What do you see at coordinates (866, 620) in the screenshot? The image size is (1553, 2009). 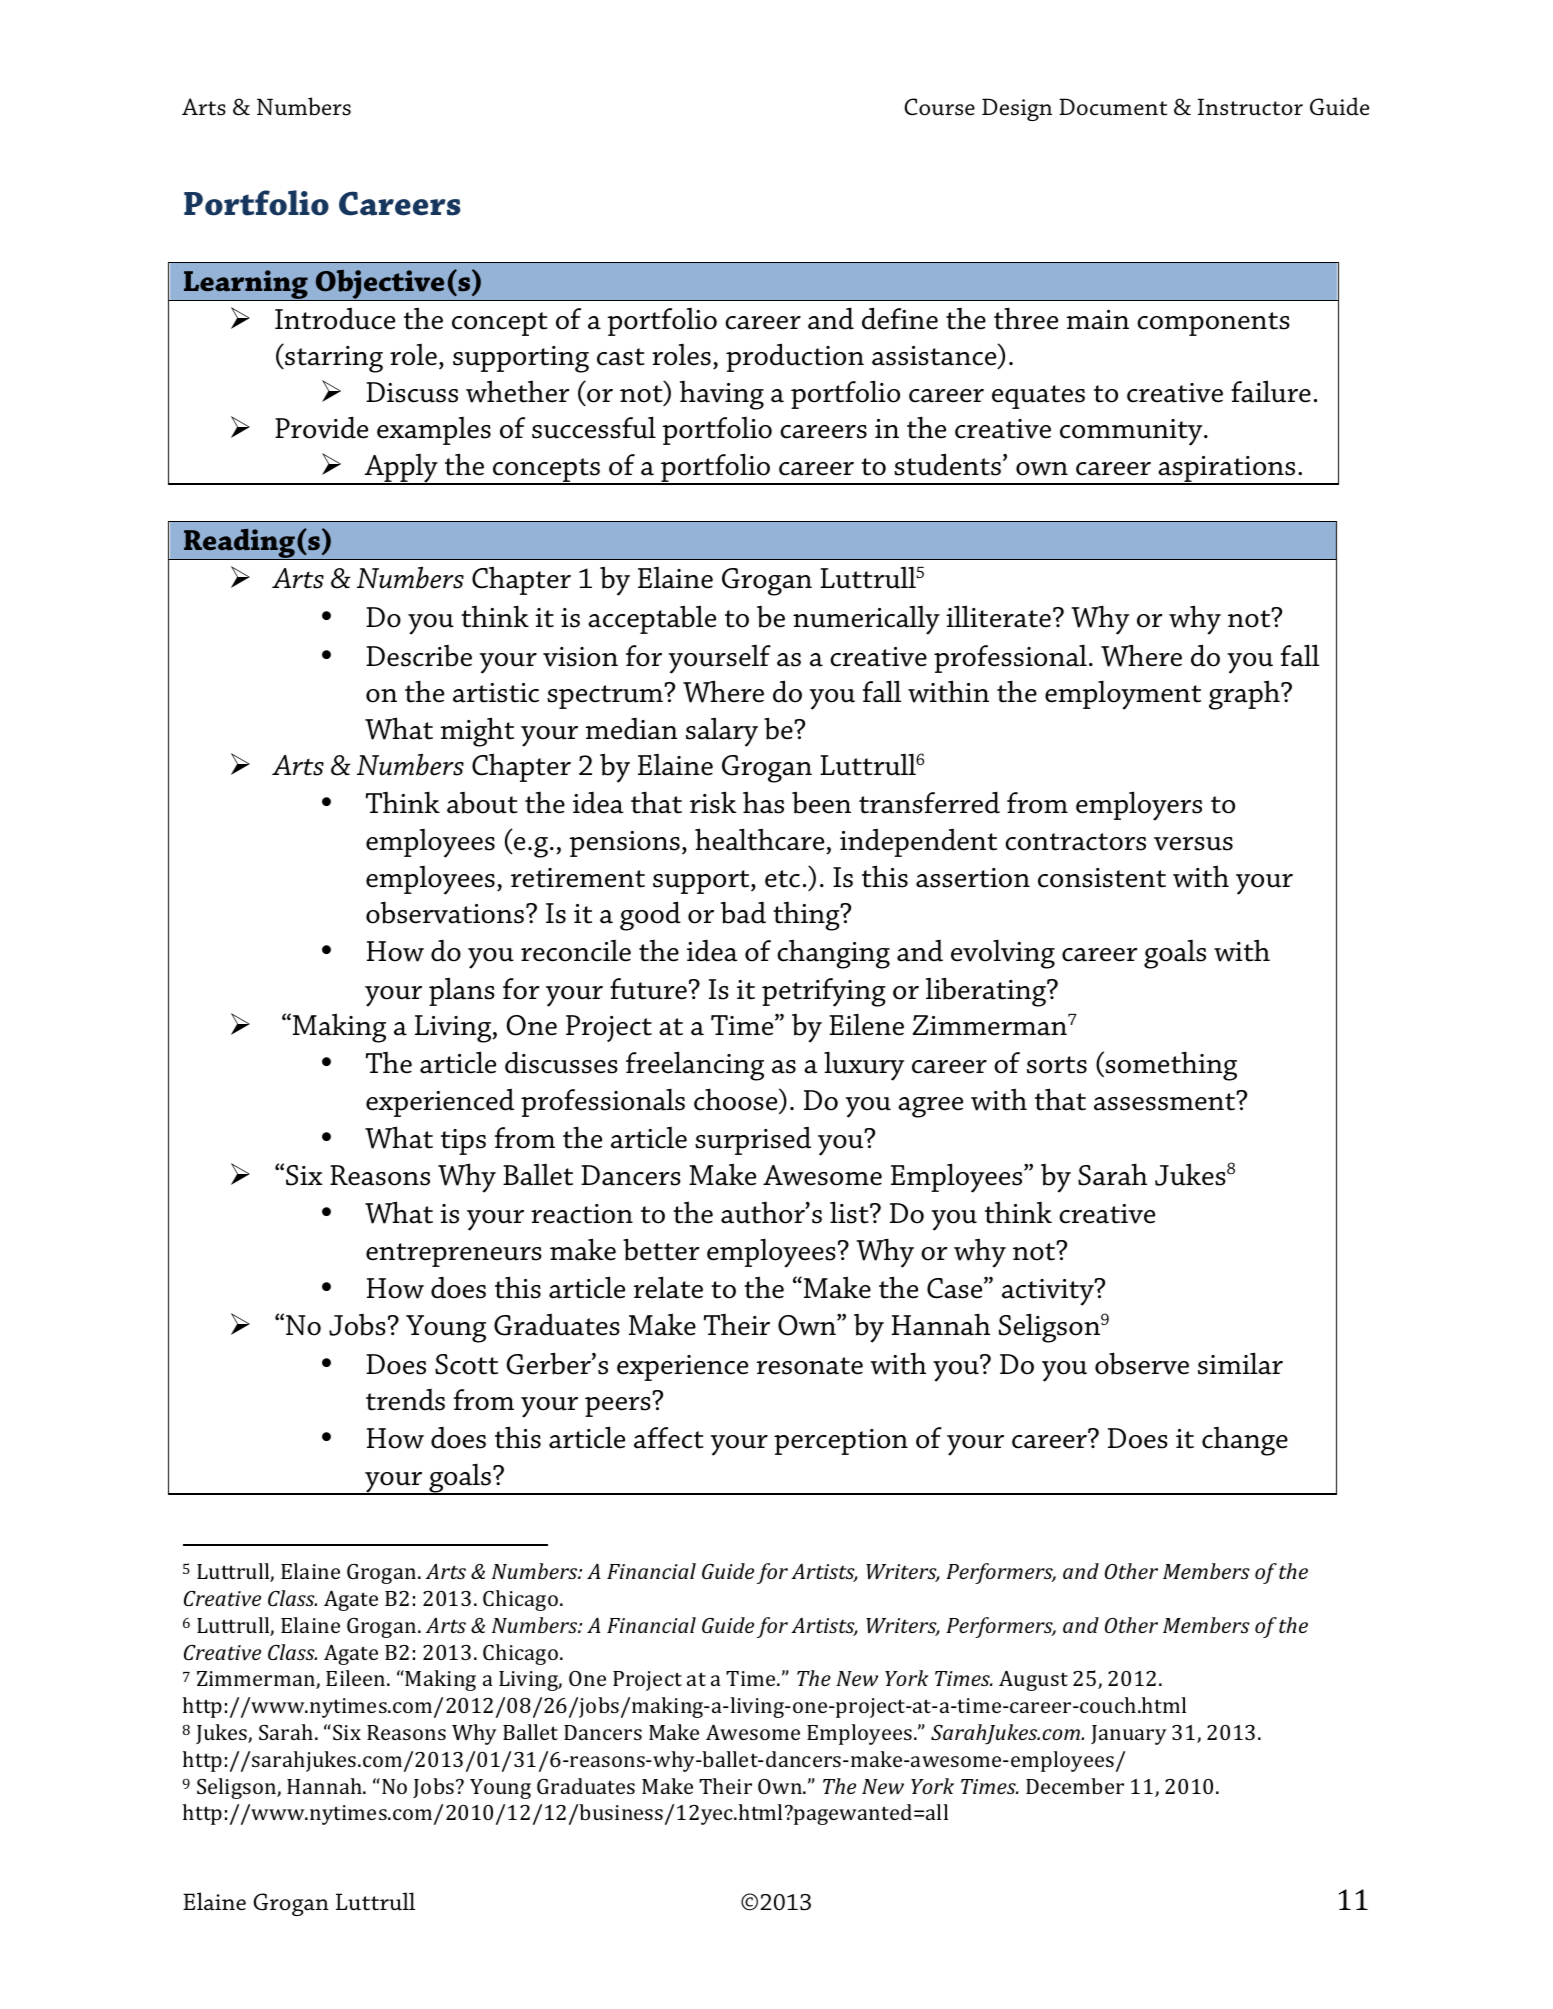 I see `numerically` at bounding box center [866, 620].
